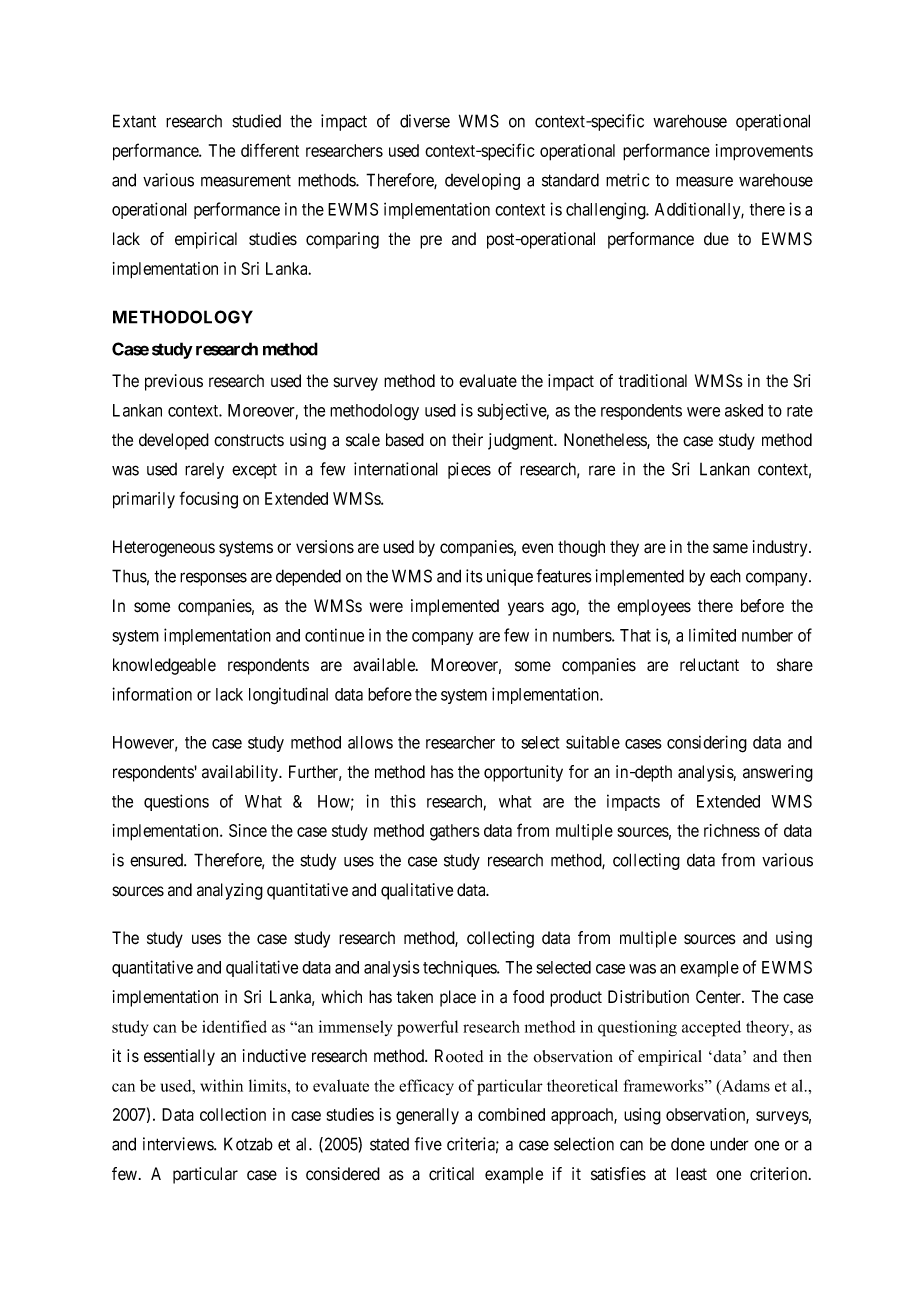  I want to click on different, so click(270, 150).
